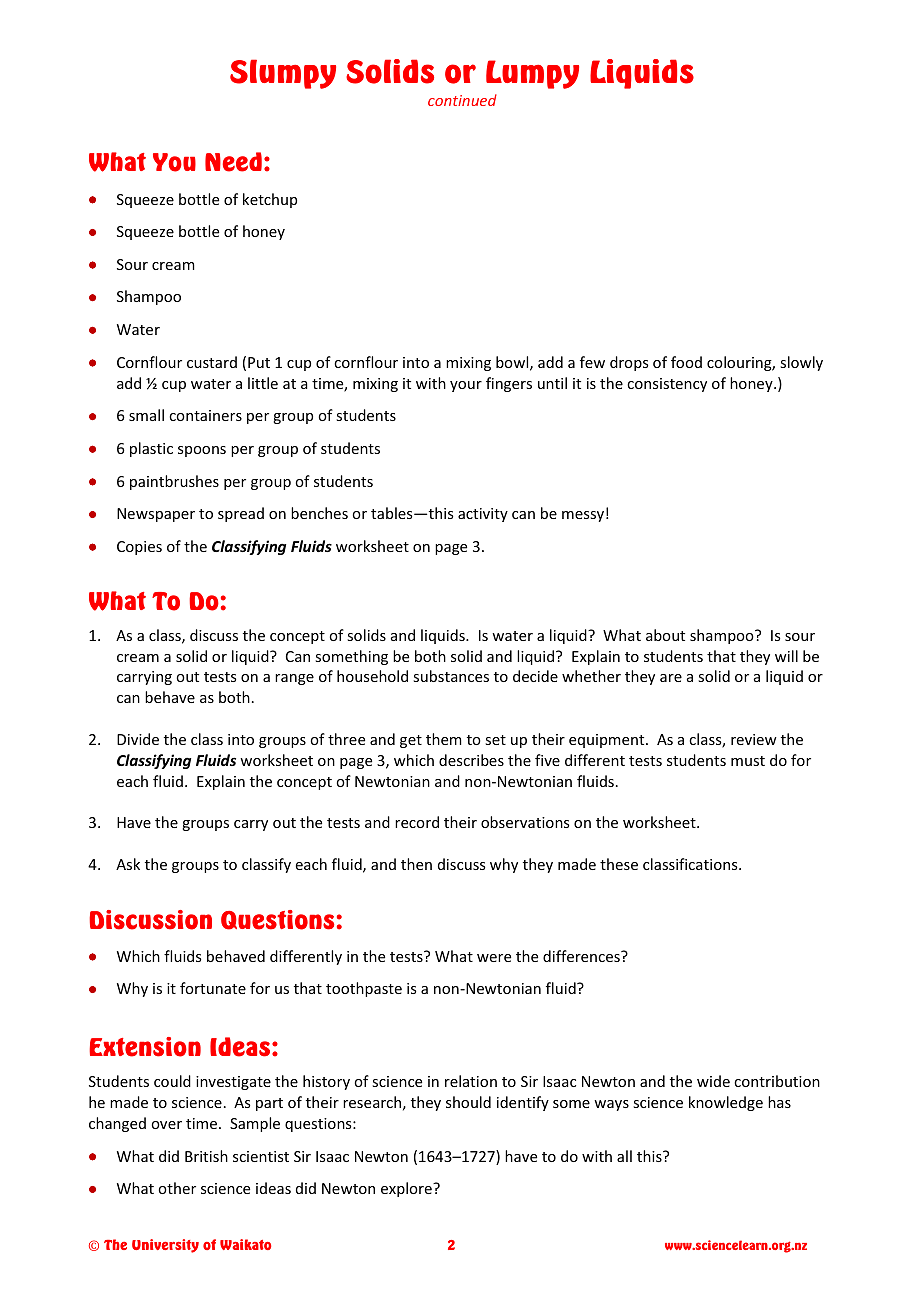 Image resolution: width=924 pixels, height=1308 pixels. Describe the element at coordinates (483, 515) in the screenshot. I see `activity` at that location.
